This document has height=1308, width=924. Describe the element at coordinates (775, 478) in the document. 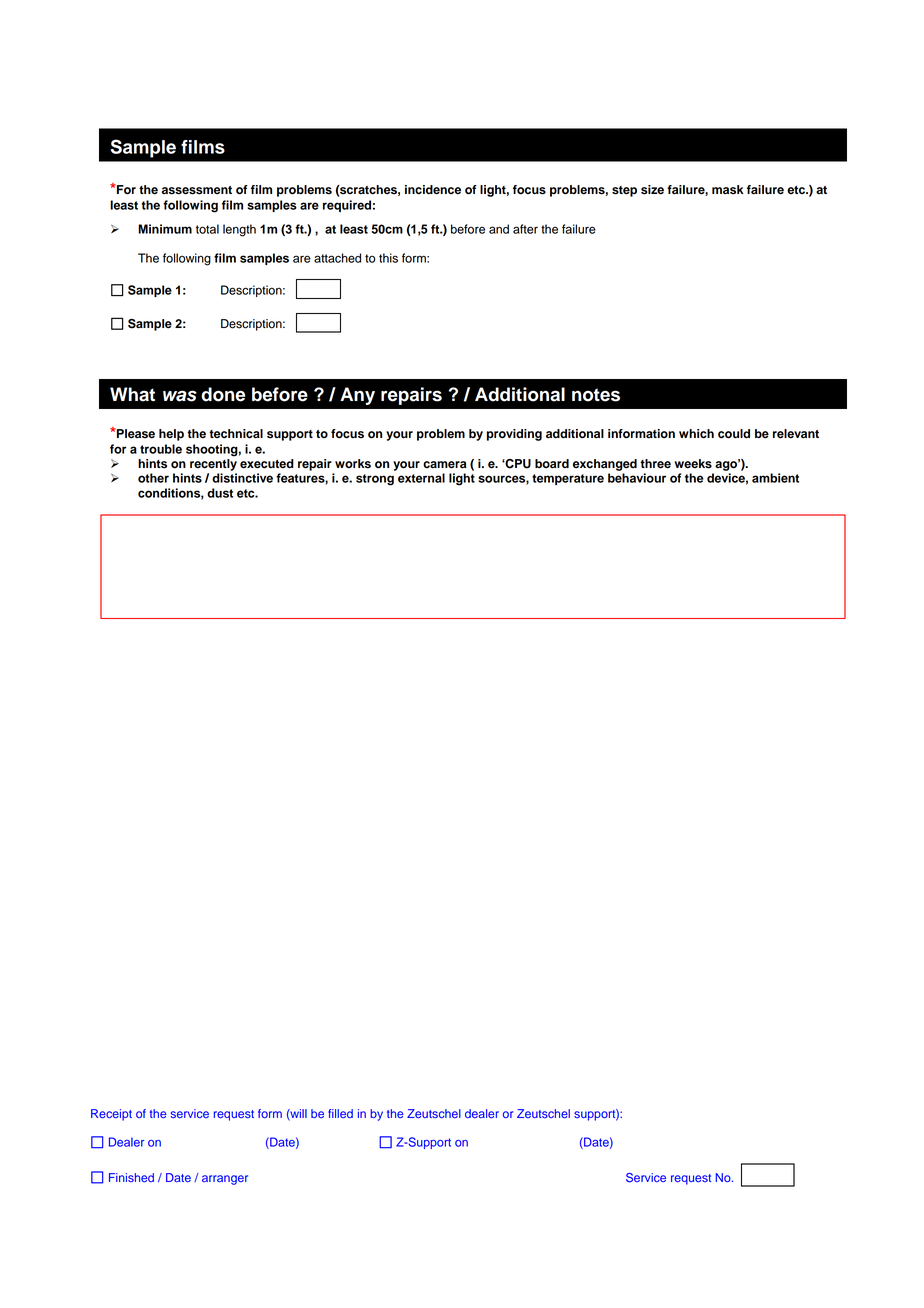

I see `ambient` at that location.
